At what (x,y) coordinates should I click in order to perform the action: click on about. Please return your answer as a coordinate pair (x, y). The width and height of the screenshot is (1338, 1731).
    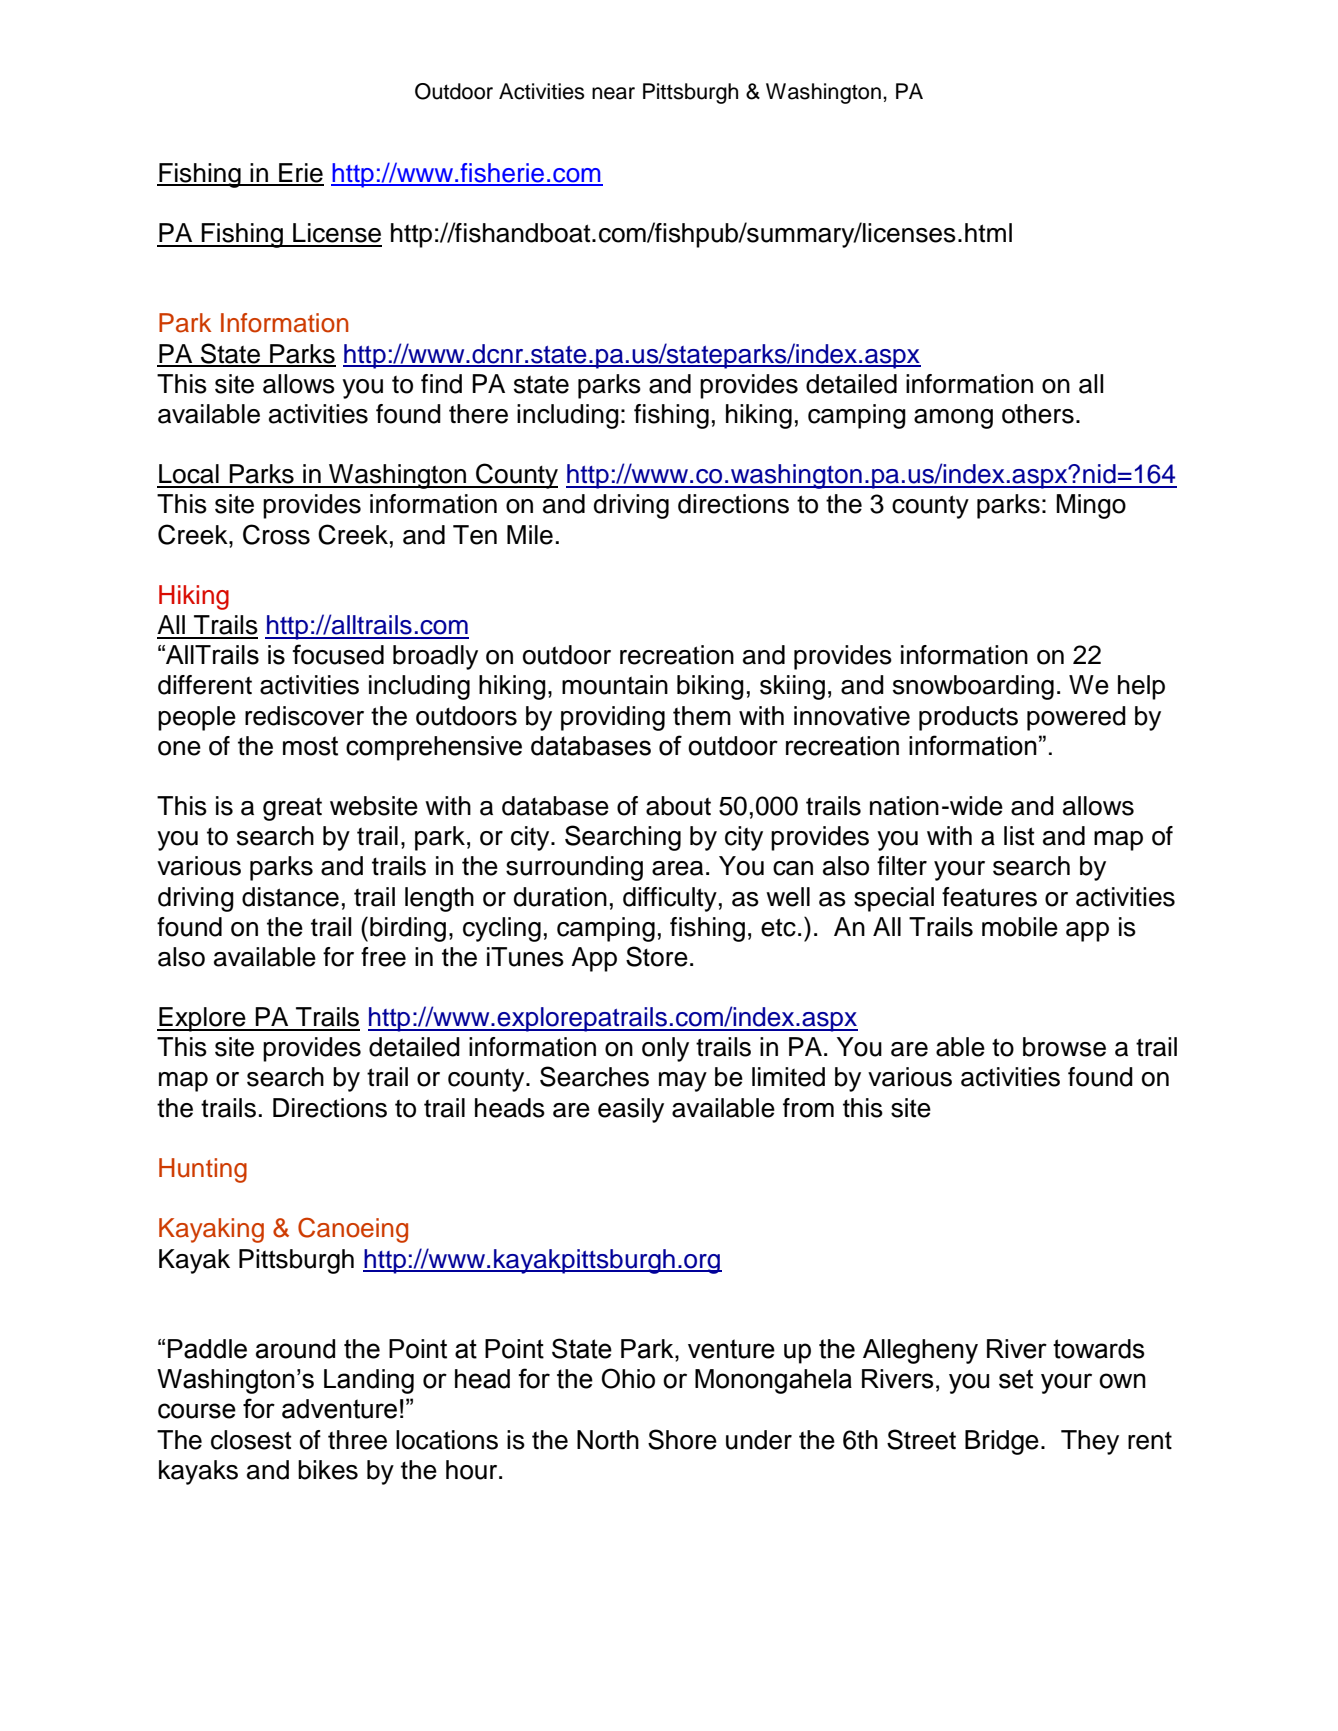
    Looking at the image, I should click on (678, 806).
